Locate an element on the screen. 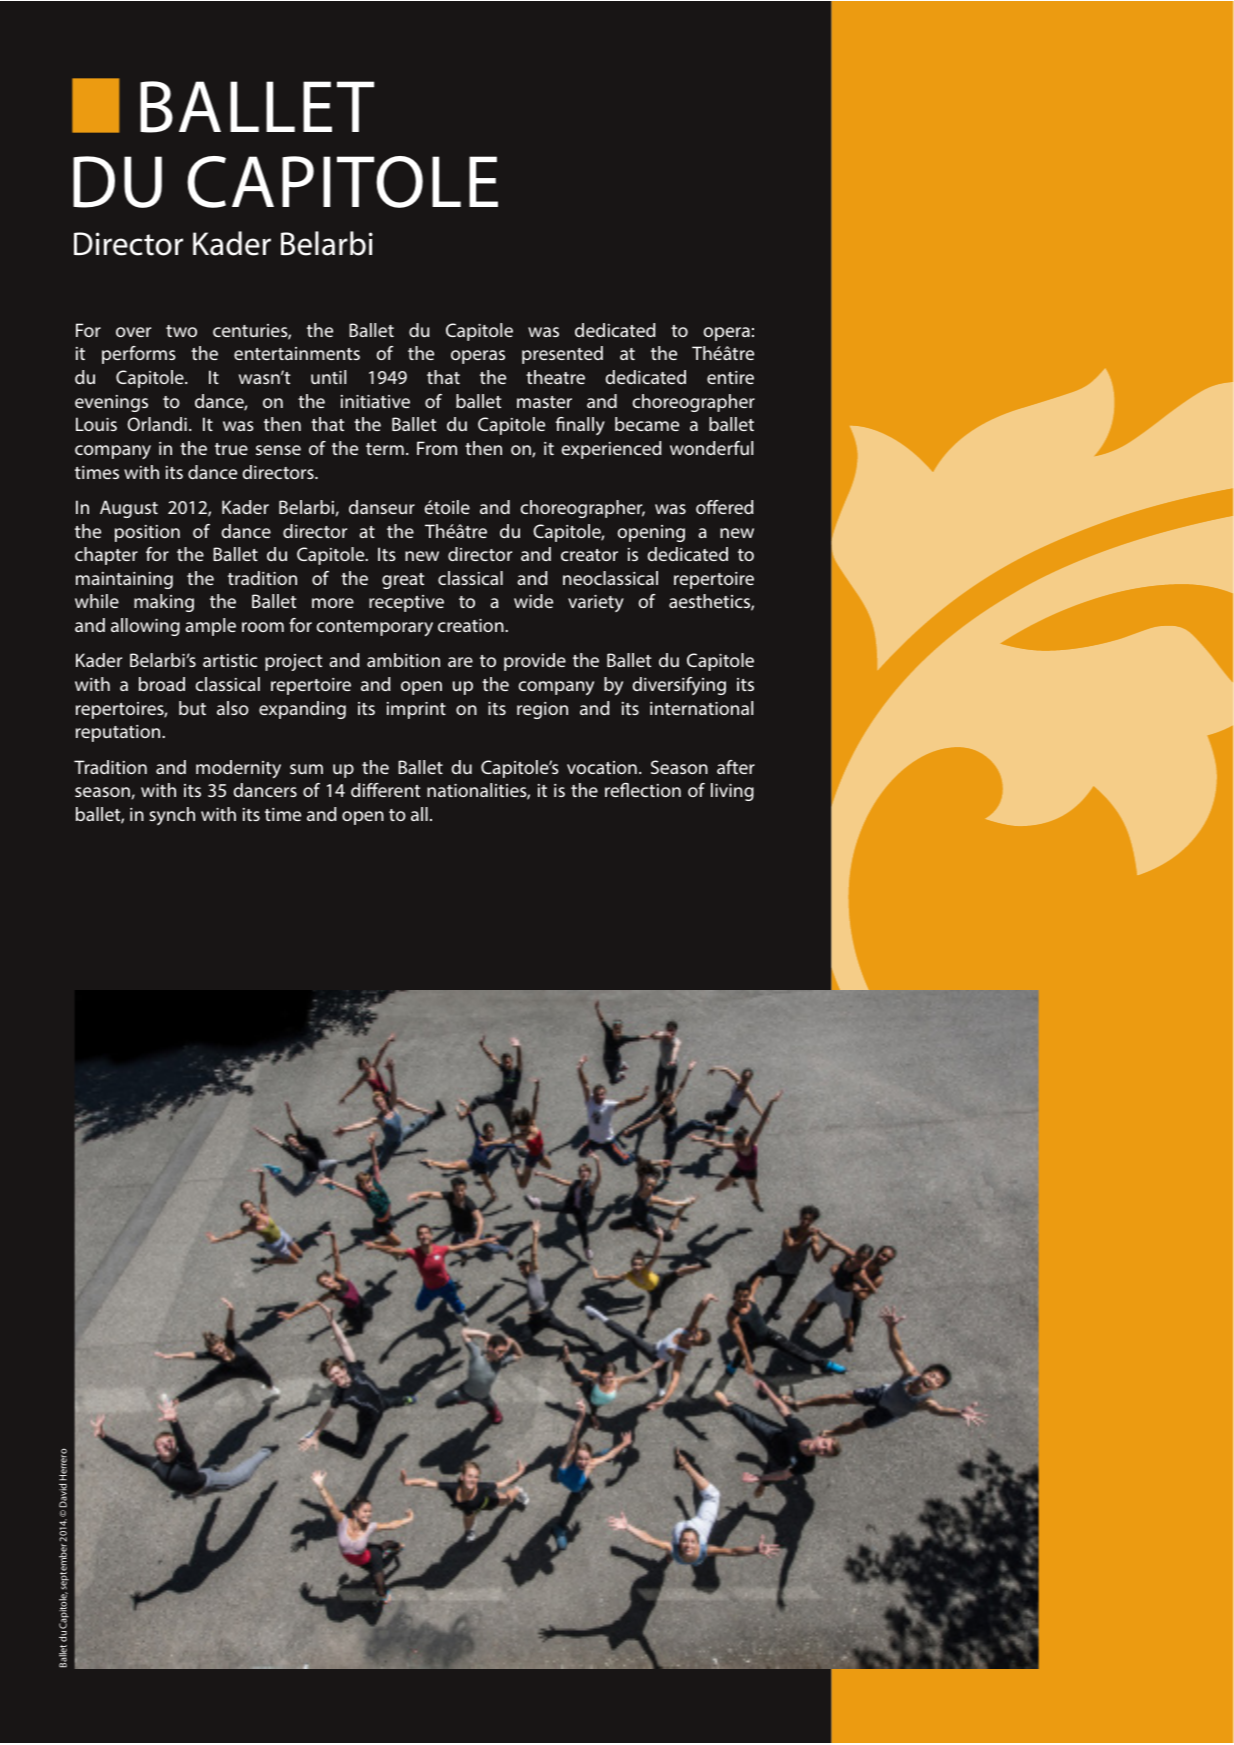  maintaining is located at coordinates (124, 580).
